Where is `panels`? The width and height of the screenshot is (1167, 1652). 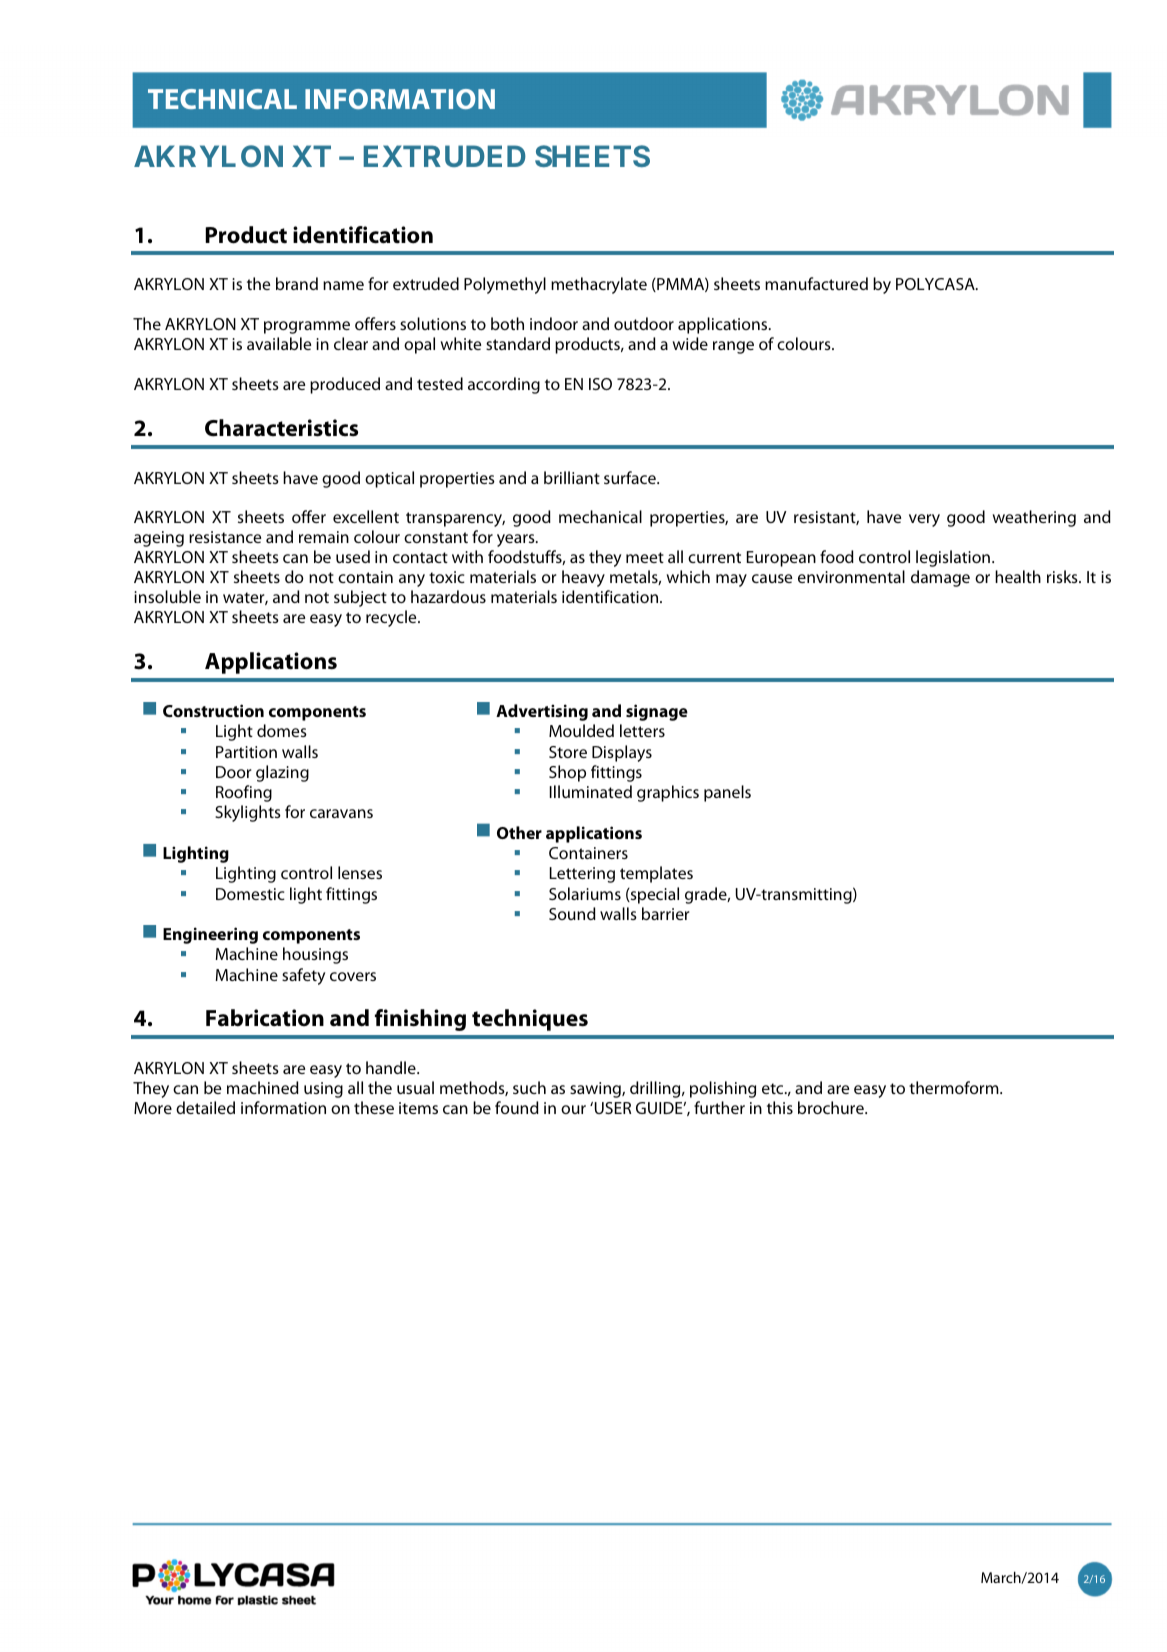 panels is located at coordinates (727, 793).
